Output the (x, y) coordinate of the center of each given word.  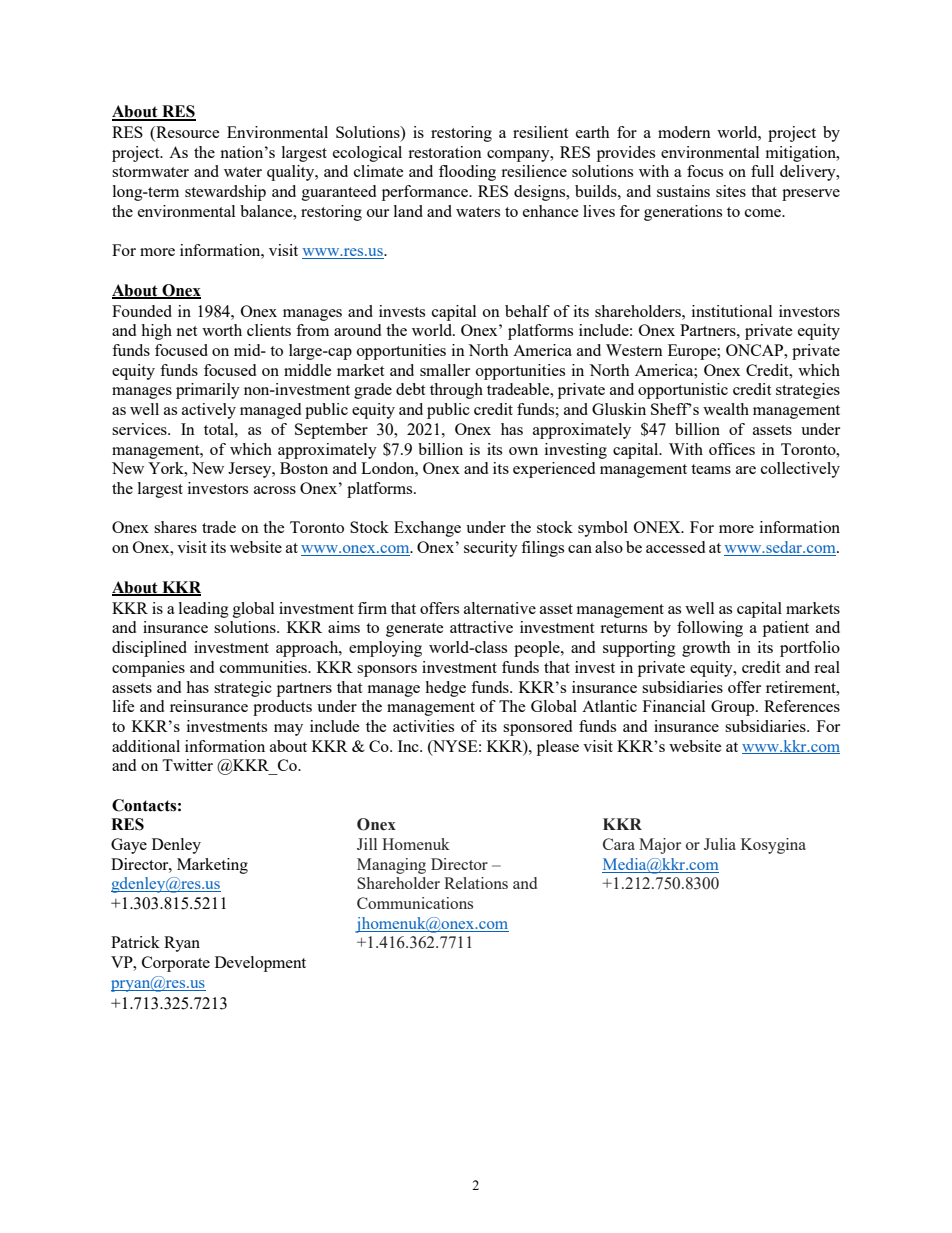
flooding (467, 173)
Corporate (176, 964)
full (762, 171)
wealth (726, 409)
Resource (187, 133)
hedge (445, 689)
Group (734, 708)
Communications (415, 903)
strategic (243, 689)
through (456, 391)
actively (209, 411)
